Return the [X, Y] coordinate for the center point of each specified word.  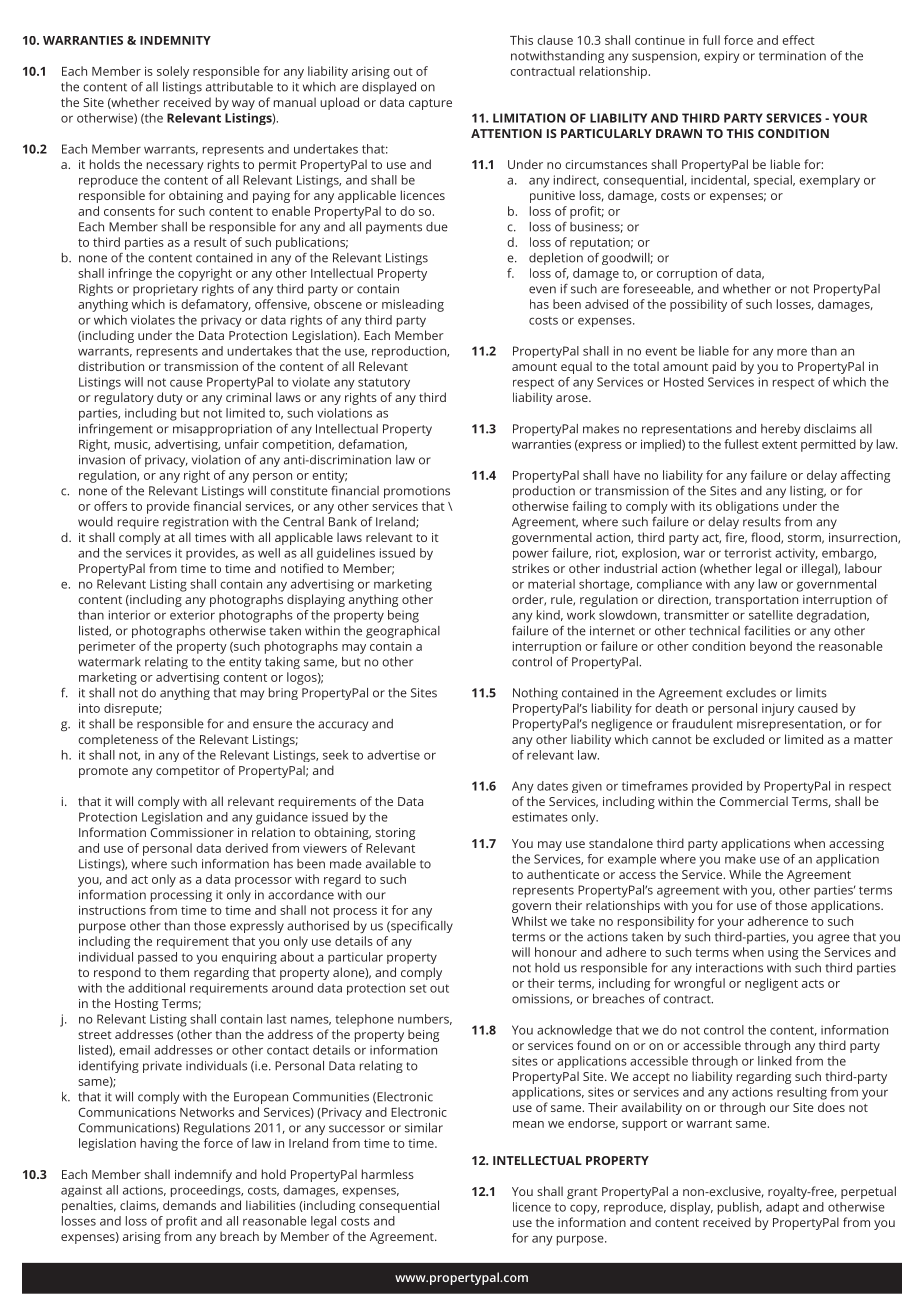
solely [173, 72]
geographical [403, 632]
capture [430, 104]
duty [170, 398]
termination [792, 56]
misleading [413, 305]
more [792, 352]
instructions [112, 910]
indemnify [203, 1175]
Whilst [529, 921]
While [745, 874]
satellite [771, 615]
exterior [192, 615]
